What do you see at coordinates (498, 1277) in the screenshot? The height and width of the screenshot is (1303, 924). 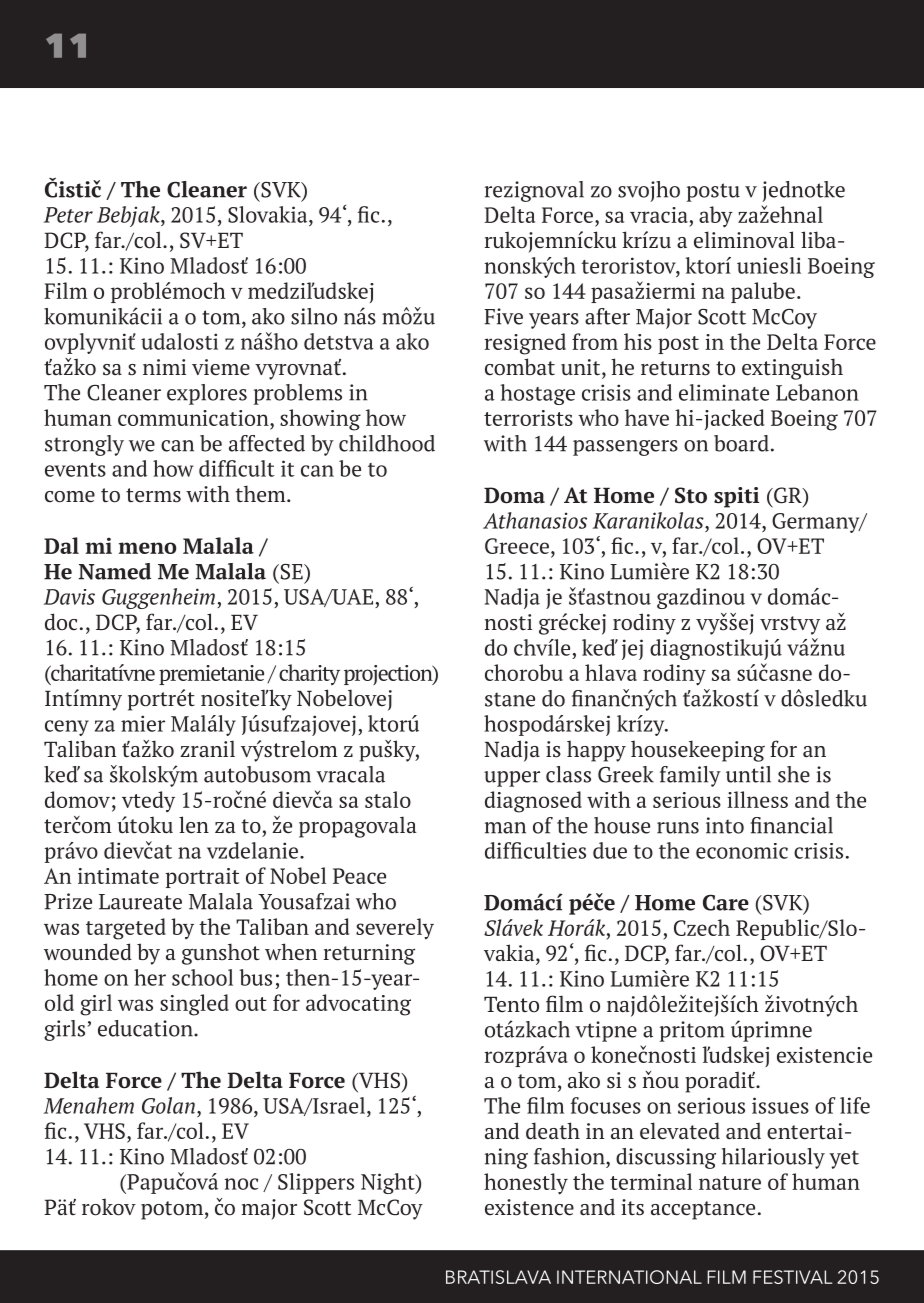 I see `BRATISLAVA` at bounding box center [498, 1277].
